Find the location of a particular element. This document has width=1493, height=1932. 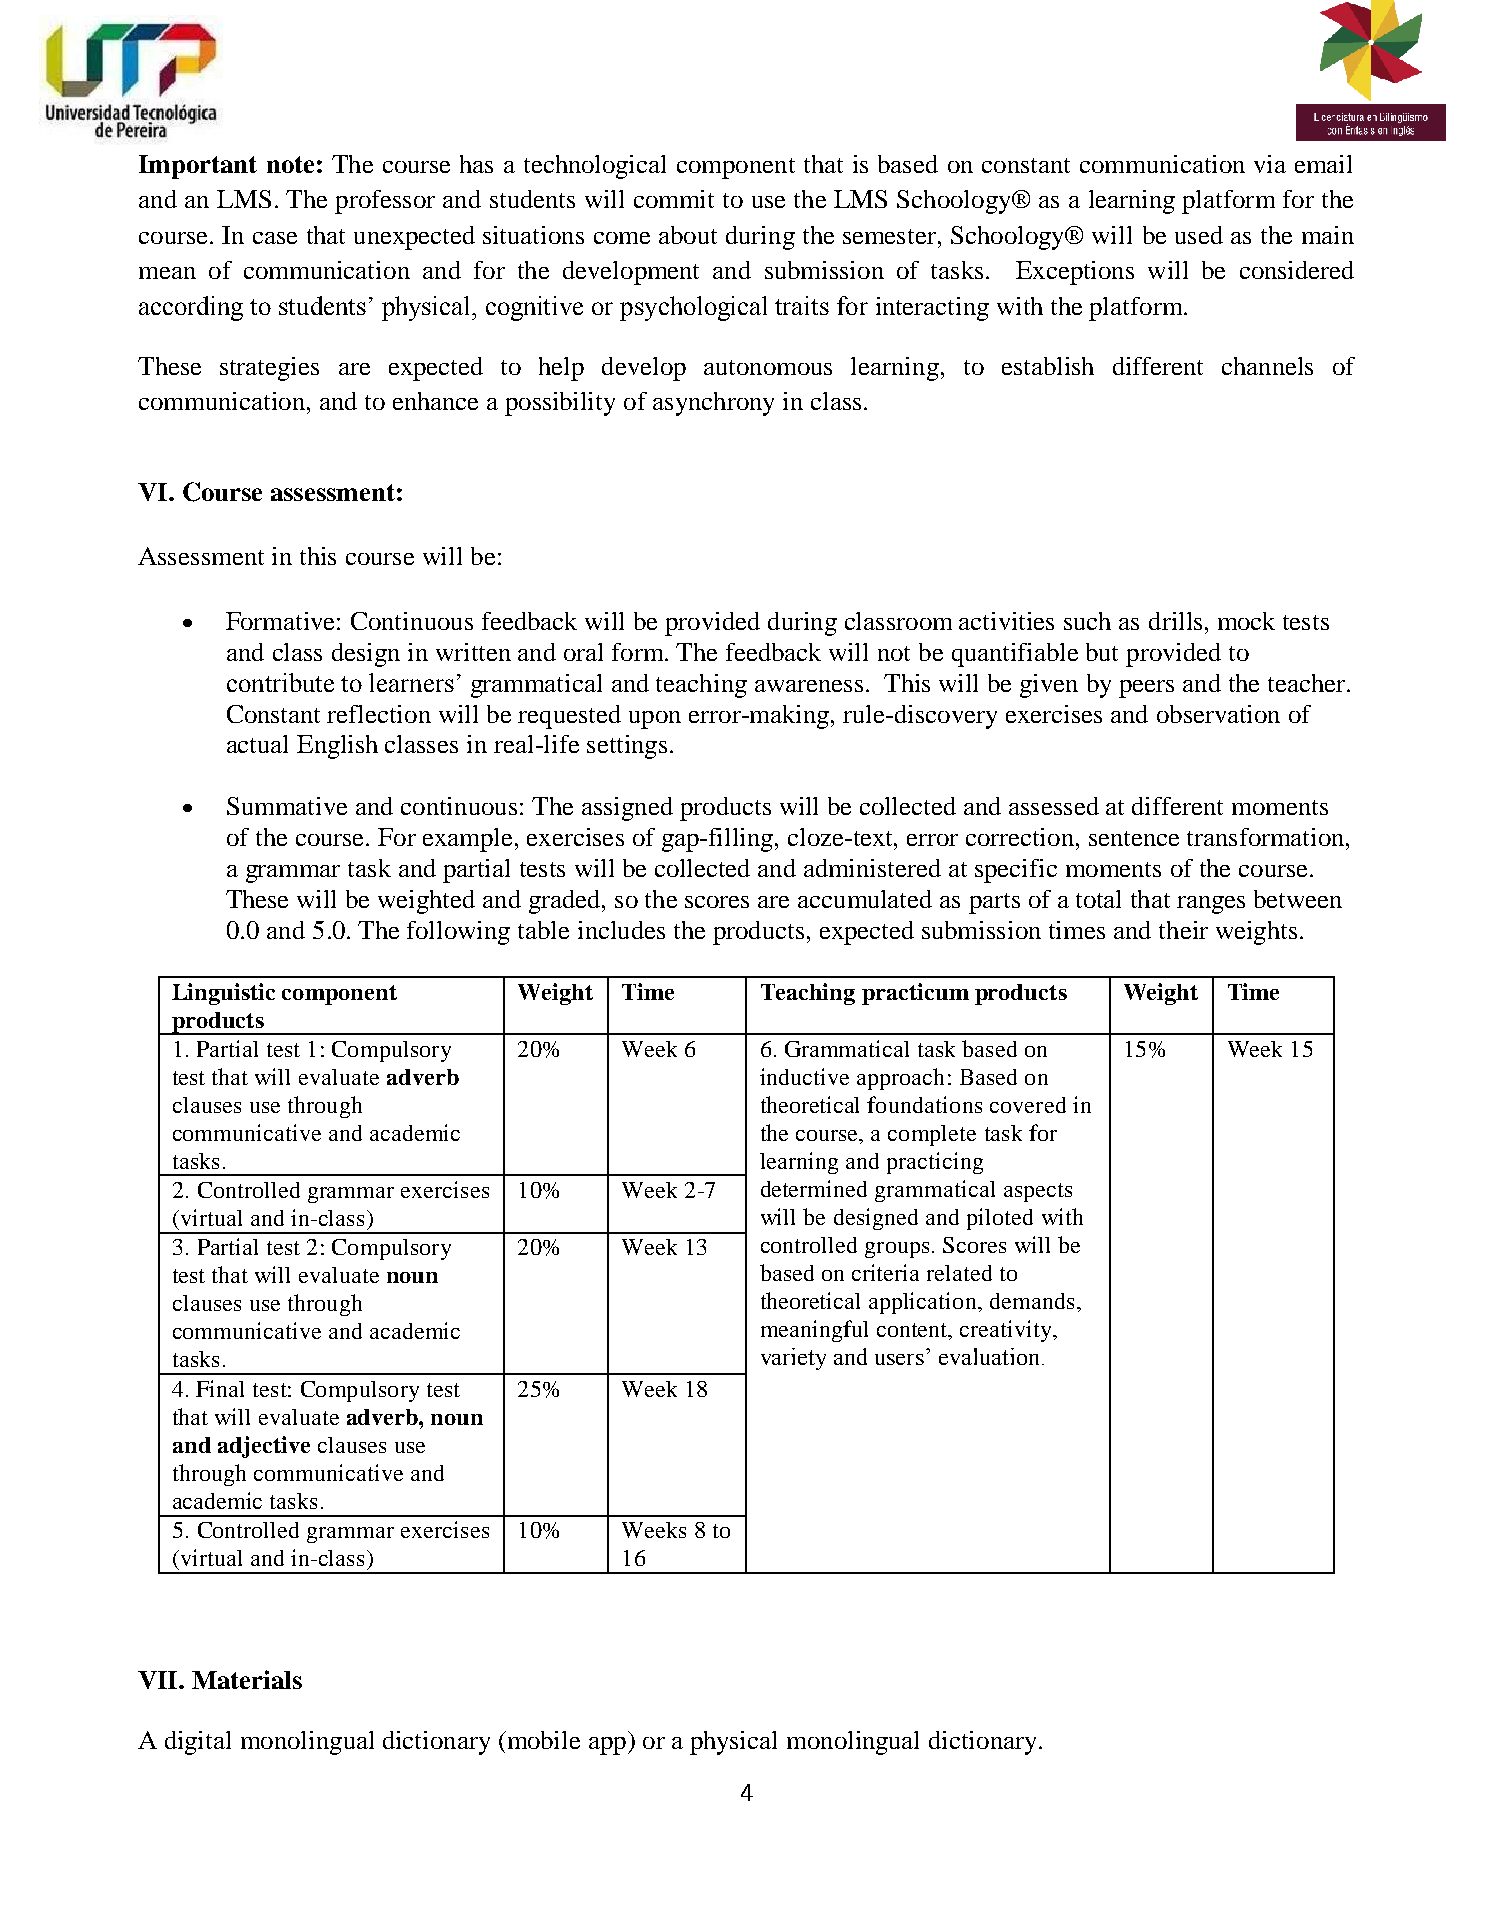

used is located at coordinates (1199, 235).
